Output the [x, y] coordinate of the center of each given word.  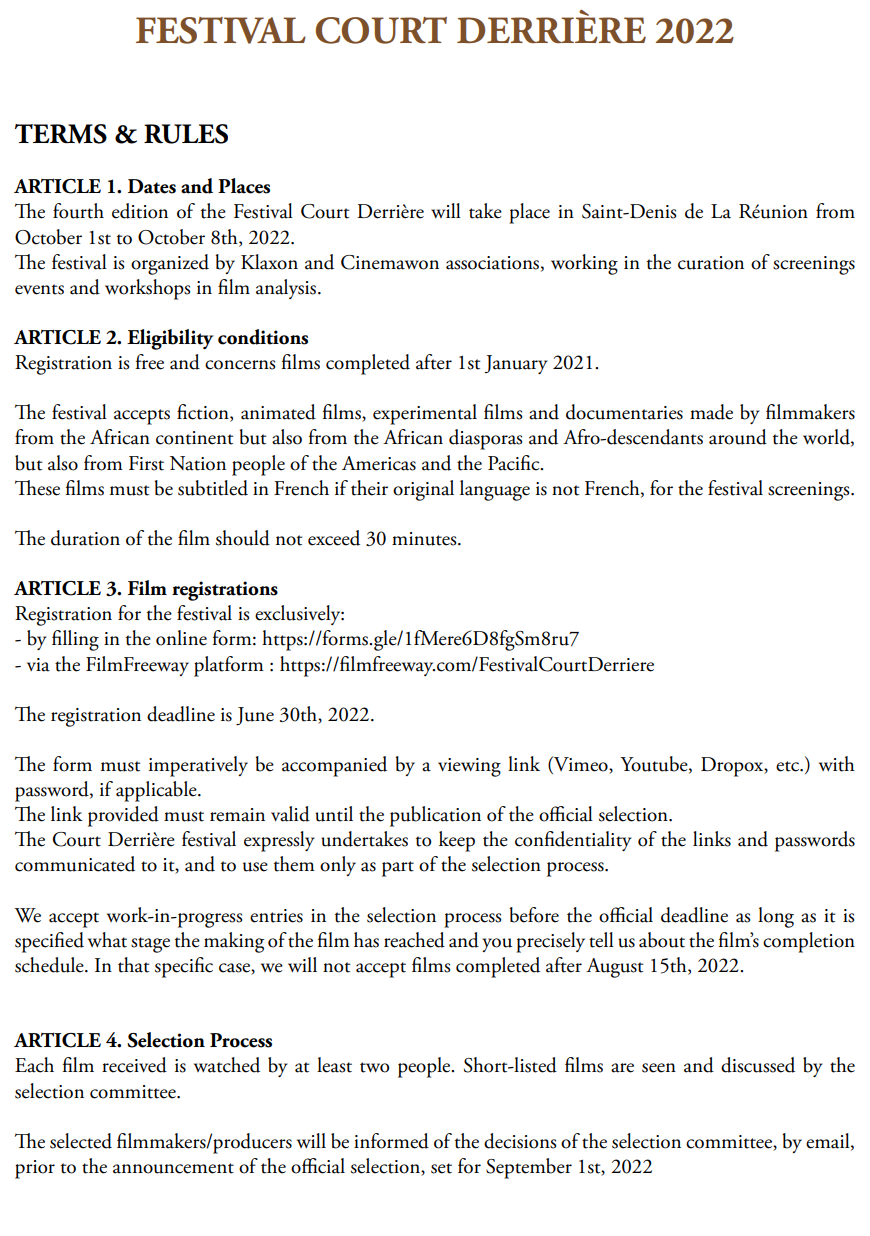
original [423, 490]
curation [711, 263]
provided [123, 816]
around [738, 437]
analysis [287, 289]
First [146, 463]
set [441, 1168]
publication [435, 816]
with [837, 764]
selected [81, 1141]
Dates [152, 186]
